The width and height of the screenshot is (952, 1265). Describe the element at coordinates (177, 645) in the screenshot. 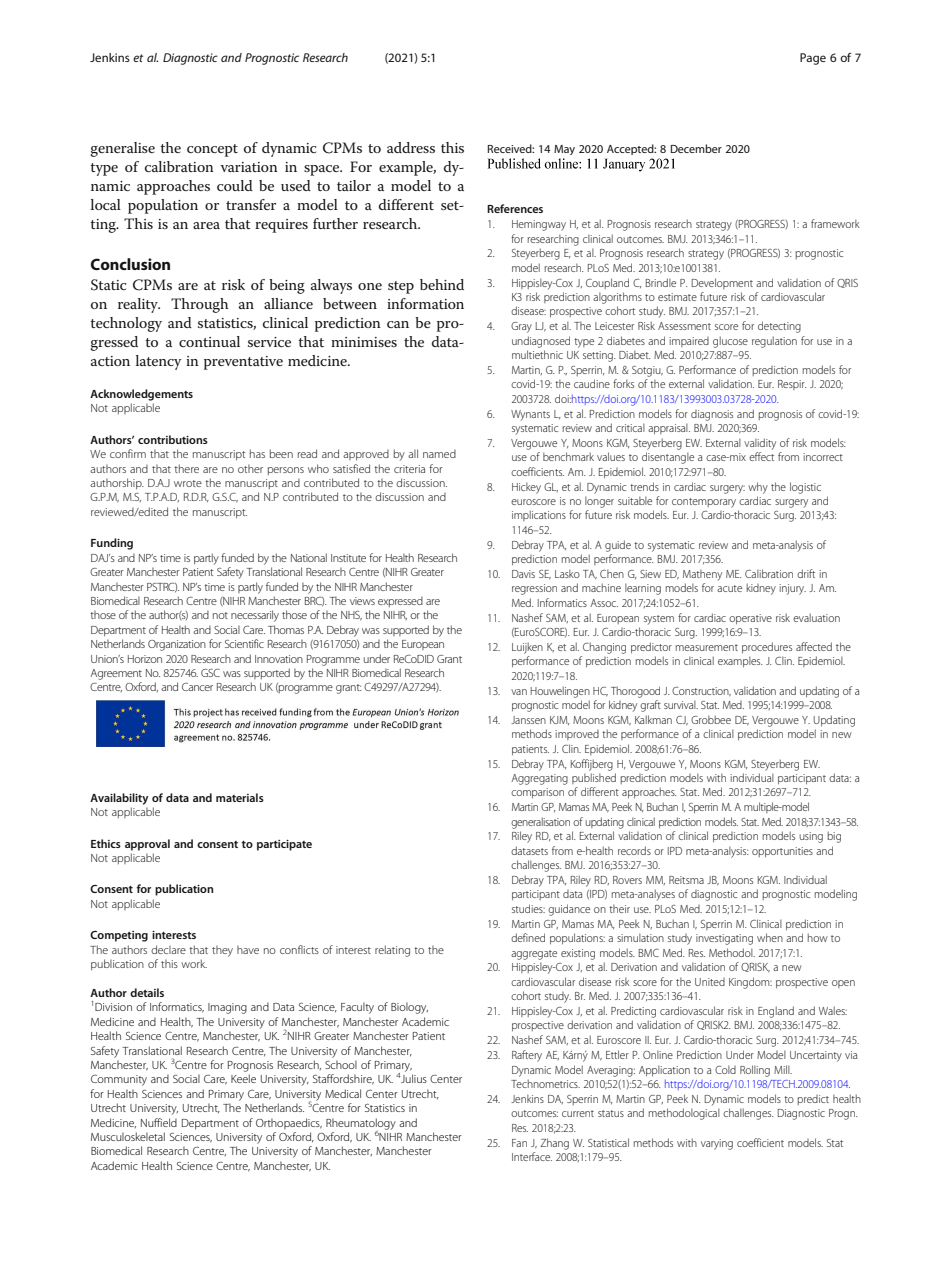

I see `Organization` at that location.
